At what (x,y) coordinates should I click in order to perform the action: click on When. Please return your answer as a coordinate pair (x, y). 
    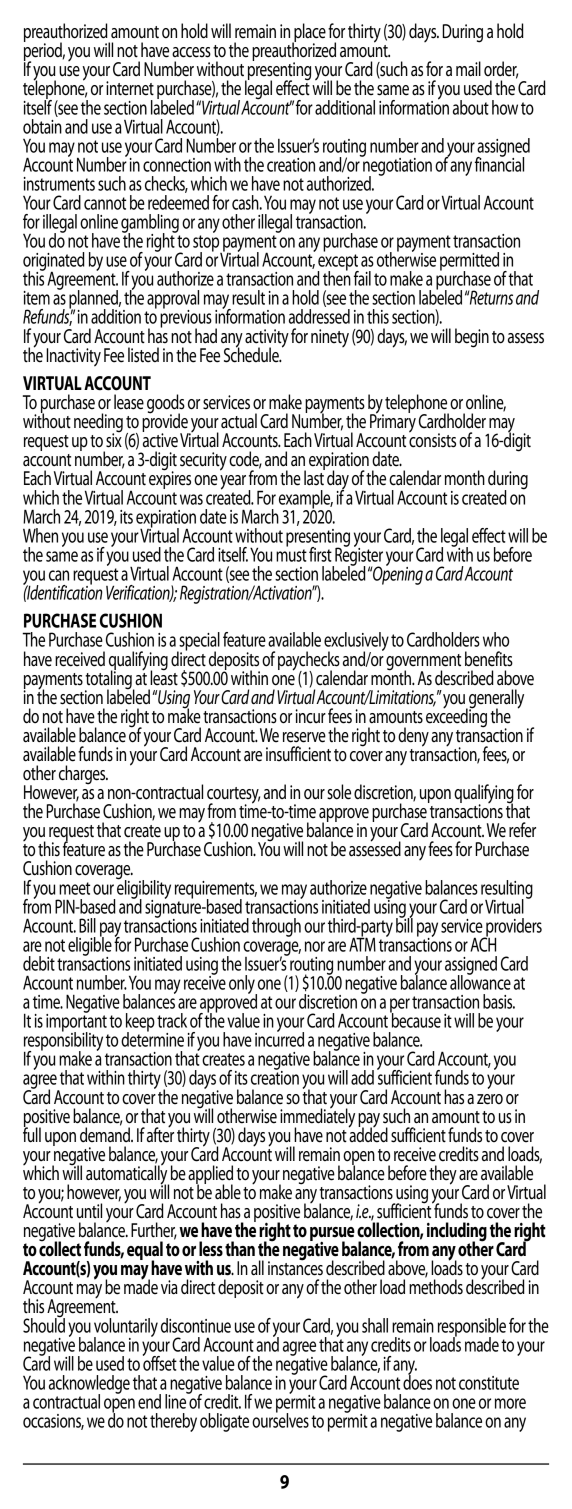
    Looking at the image, I should click on (40, 535).
